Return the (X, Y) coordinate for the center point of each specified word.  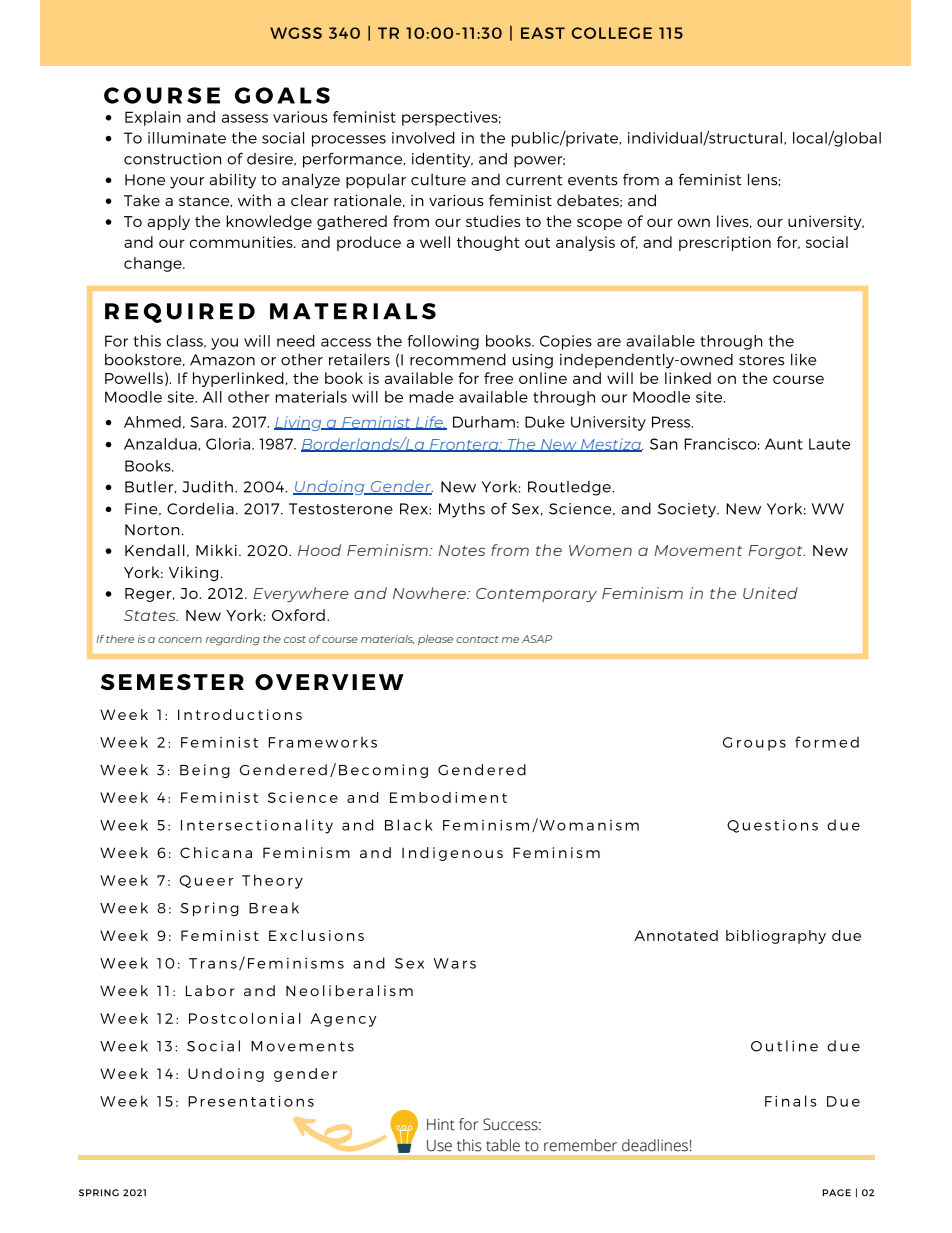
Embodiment (448, 797)
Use (439, 1146)
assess (245, 118)
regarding (233, 640)
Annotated (676, 935)
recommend (458, 359)
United (770, 593)
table (503, 1145)
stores (761, 360)
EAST (543, 33)
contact (477, 639)
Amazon (222, 360)
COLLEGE (612, 33)
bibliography (776, 937)
